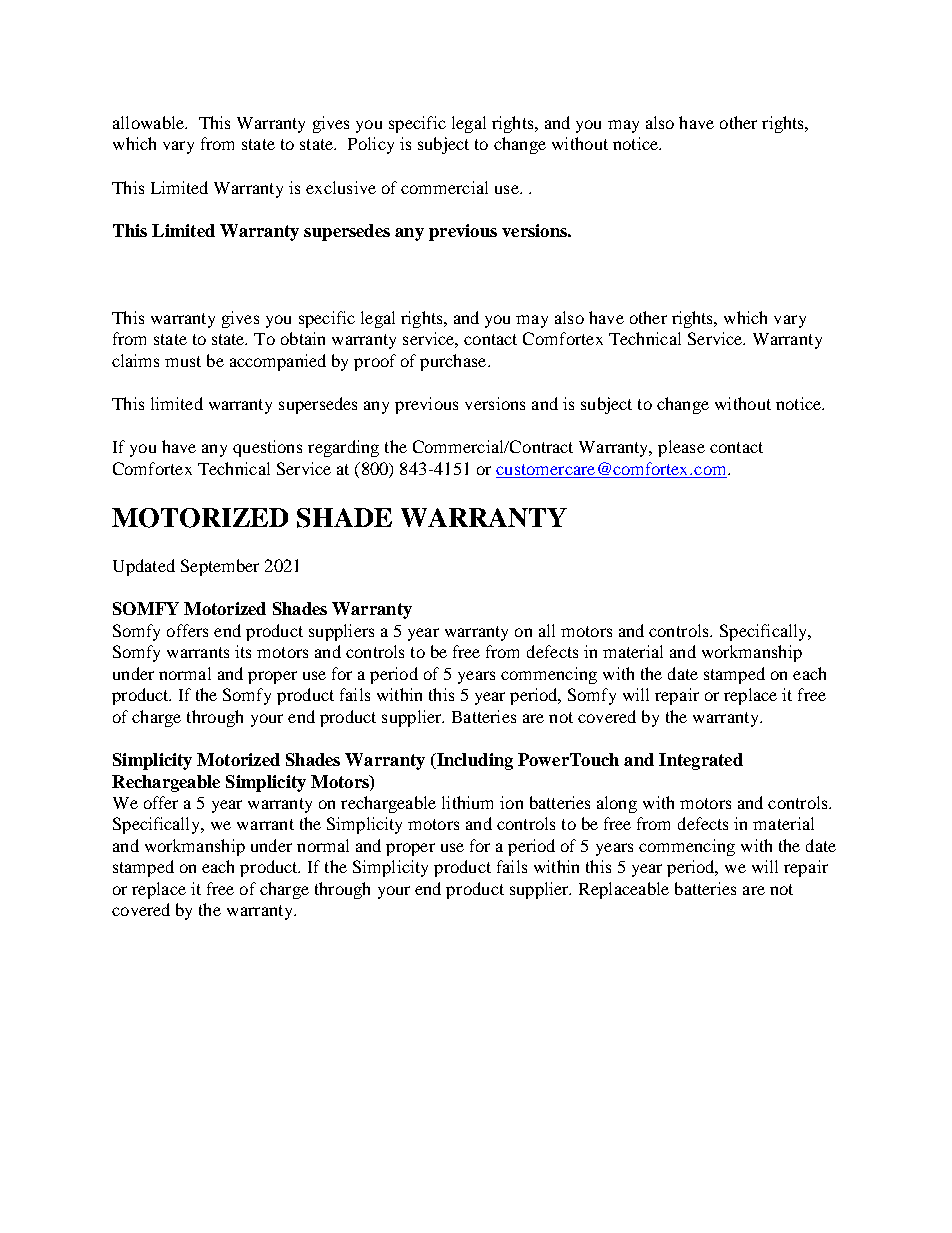 The image size is (952, 1233). Describe the element at coordinates (243, 651) in the screenshot. I see `its` at that location.
